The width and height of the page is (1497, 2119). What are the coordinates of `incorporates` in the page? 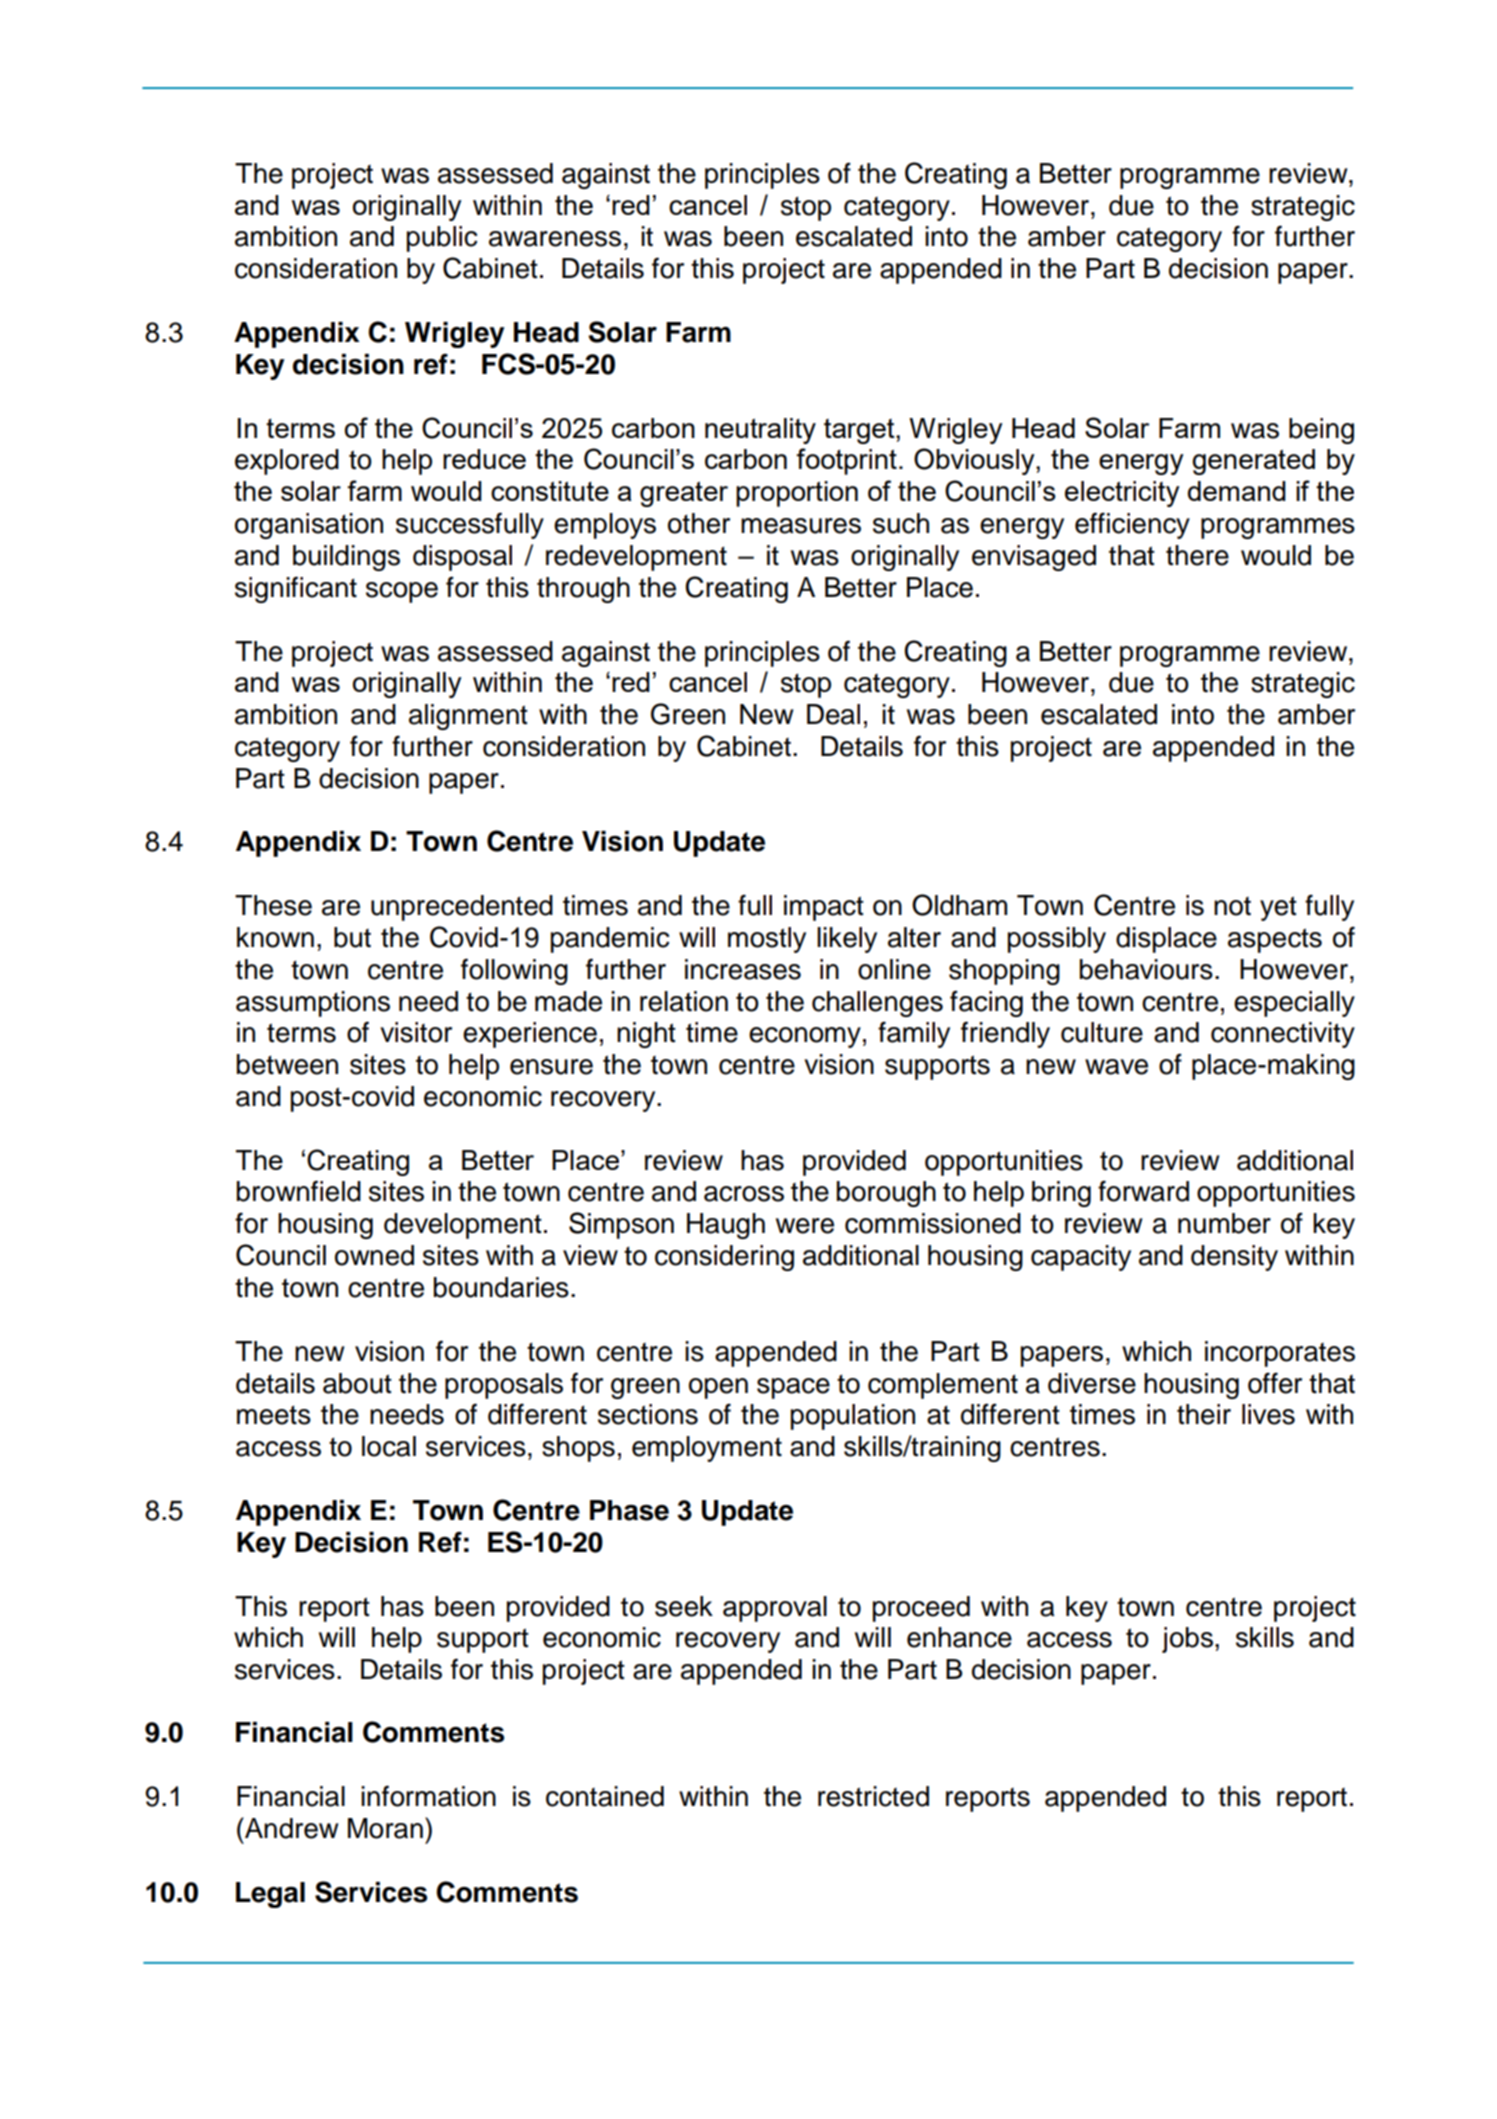 It's located at (1280, 1354).
